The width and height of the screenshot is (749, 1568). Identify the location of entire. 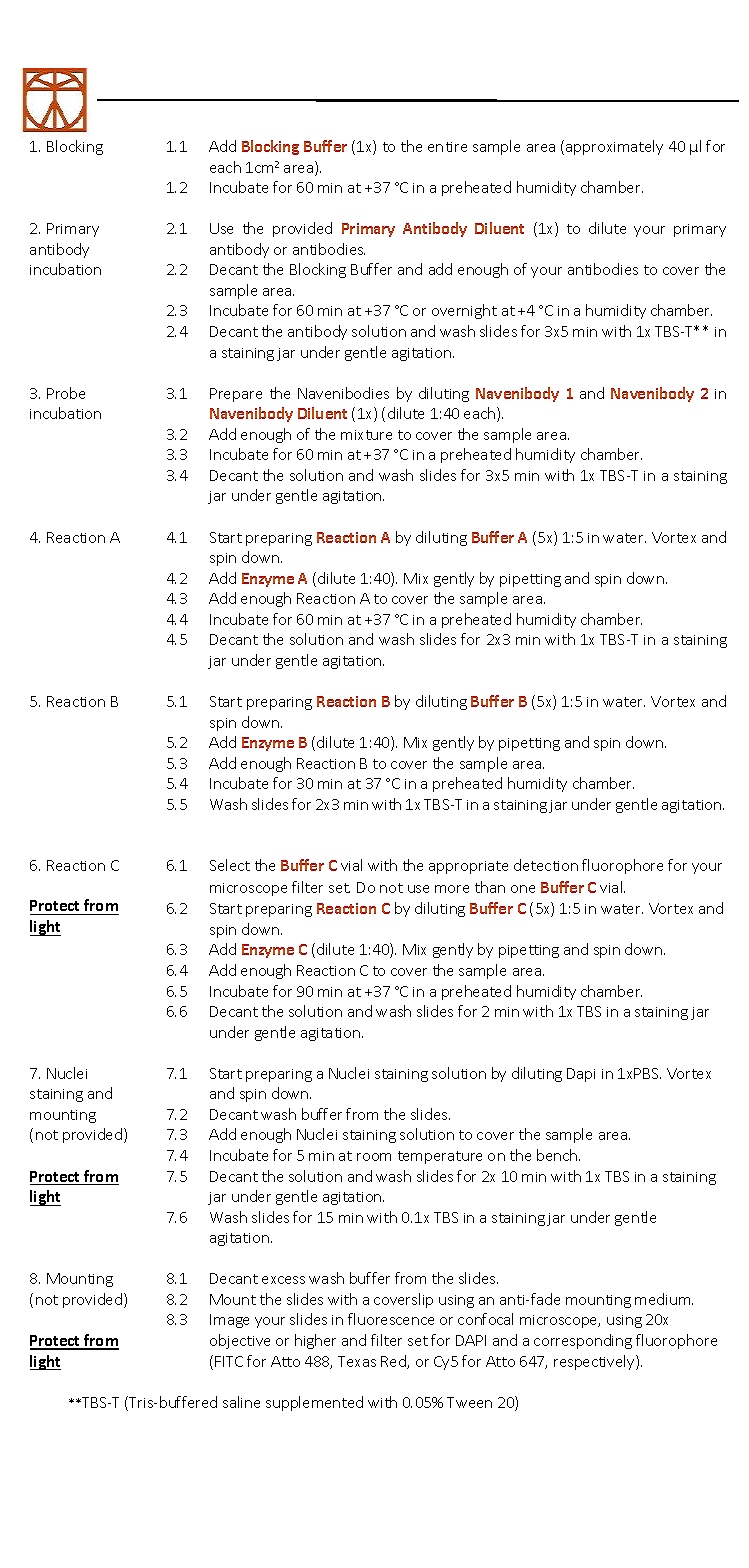
(447, 147).
